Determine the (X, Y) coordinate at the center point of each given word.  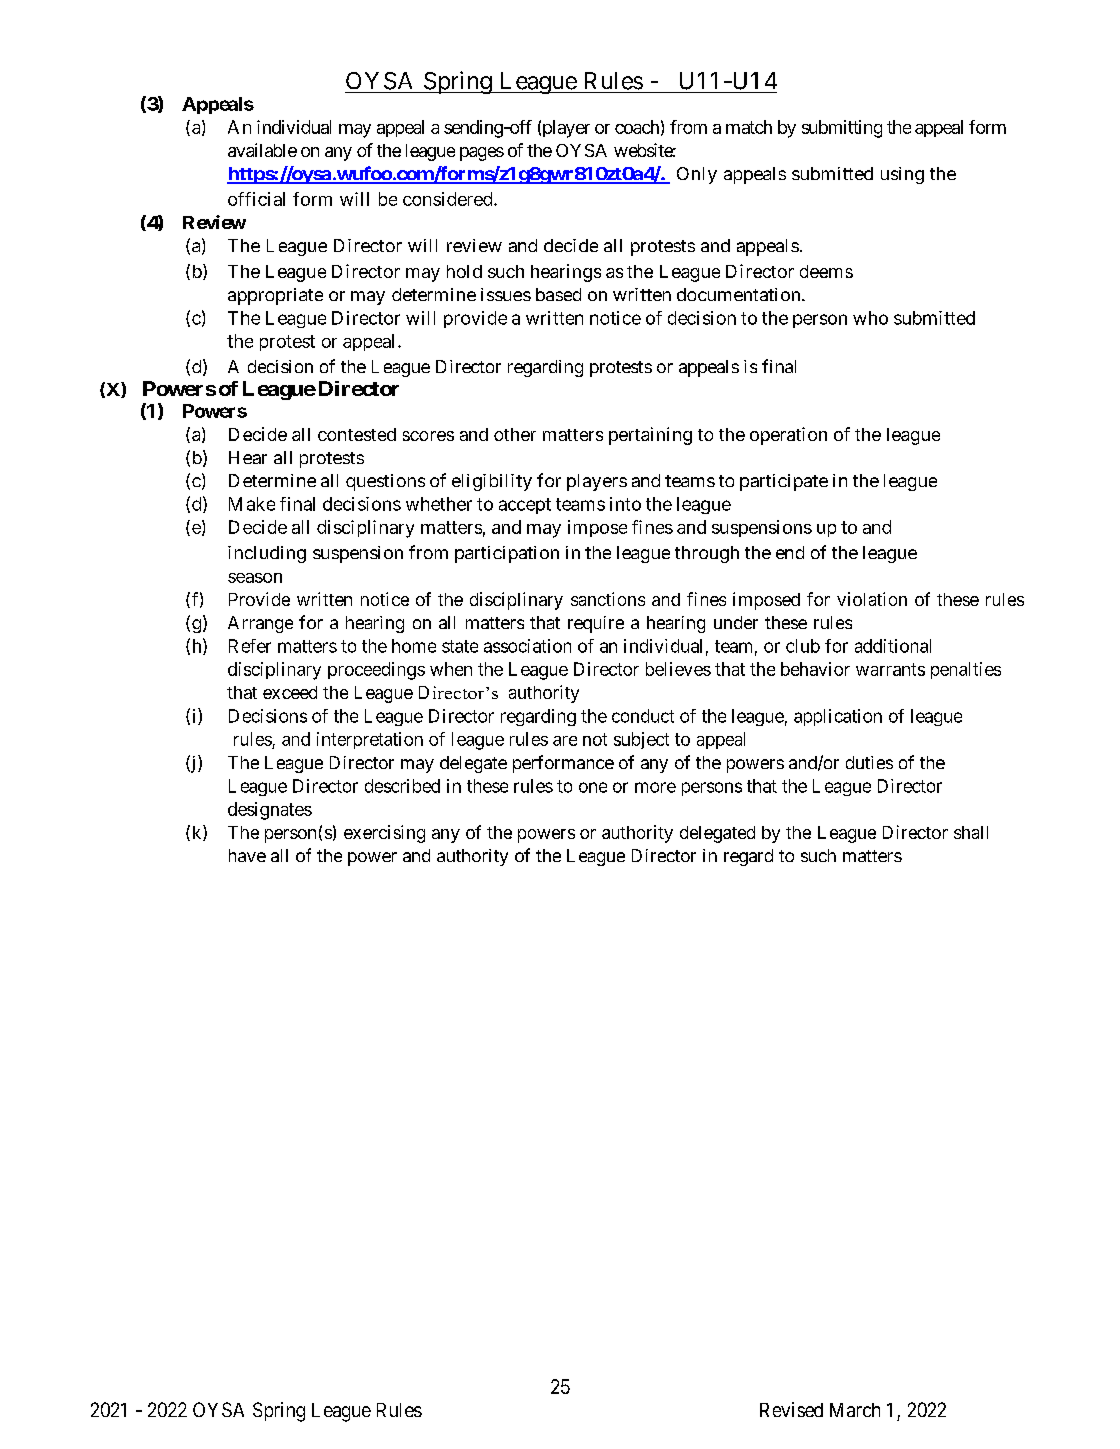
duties (869, 762)
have (247, 855)
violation (872, 599)
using (902, 175)
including (267, 554)
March (855, 1410)
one (593, 787)
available (262, 150)
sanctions (608, 599)
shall (971, 832)
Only (697, 175)
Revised (791, 1409)
